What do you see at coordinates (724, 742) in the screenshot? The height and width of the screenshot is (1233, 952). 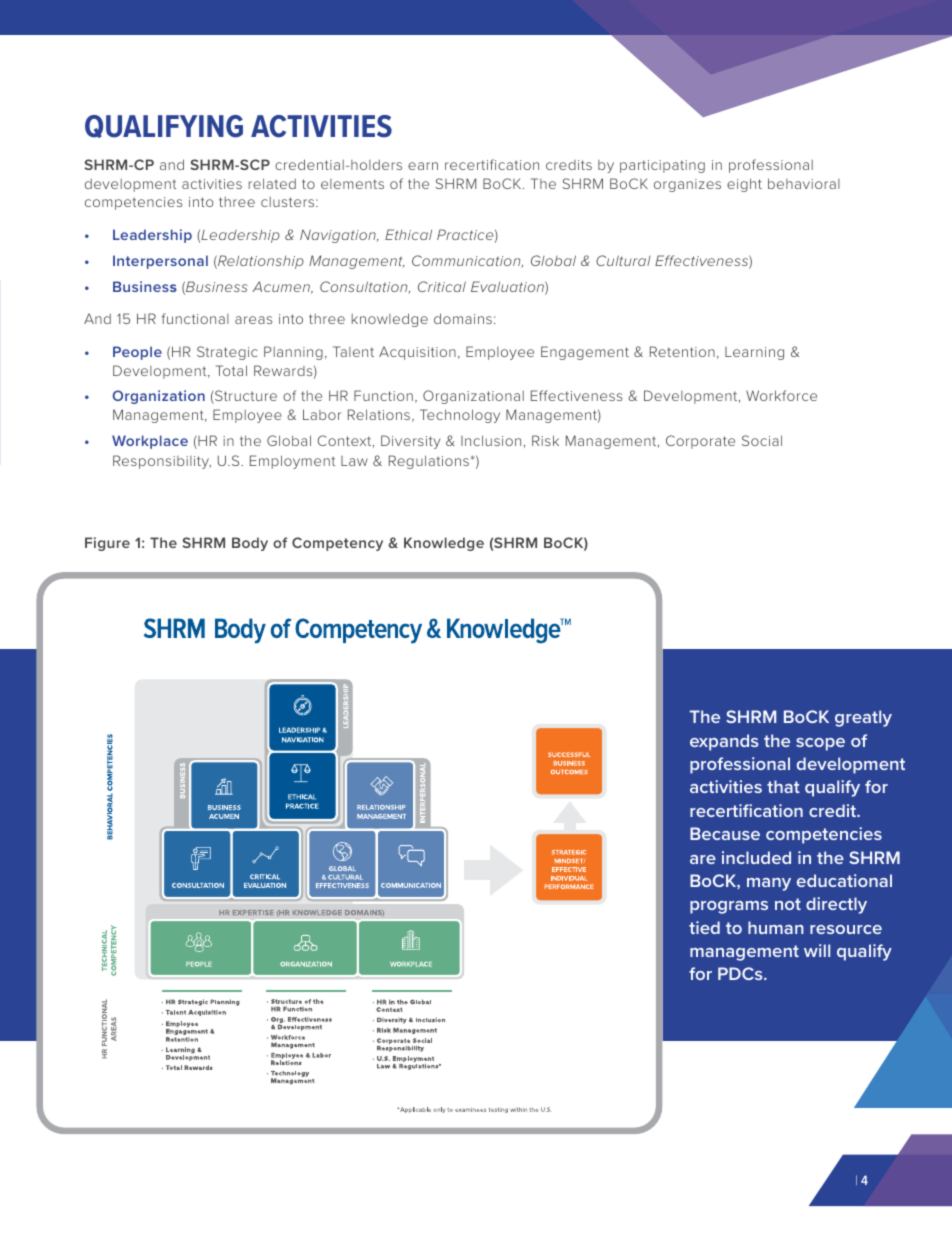 I see `expands` at bounding box center [724, 742].
